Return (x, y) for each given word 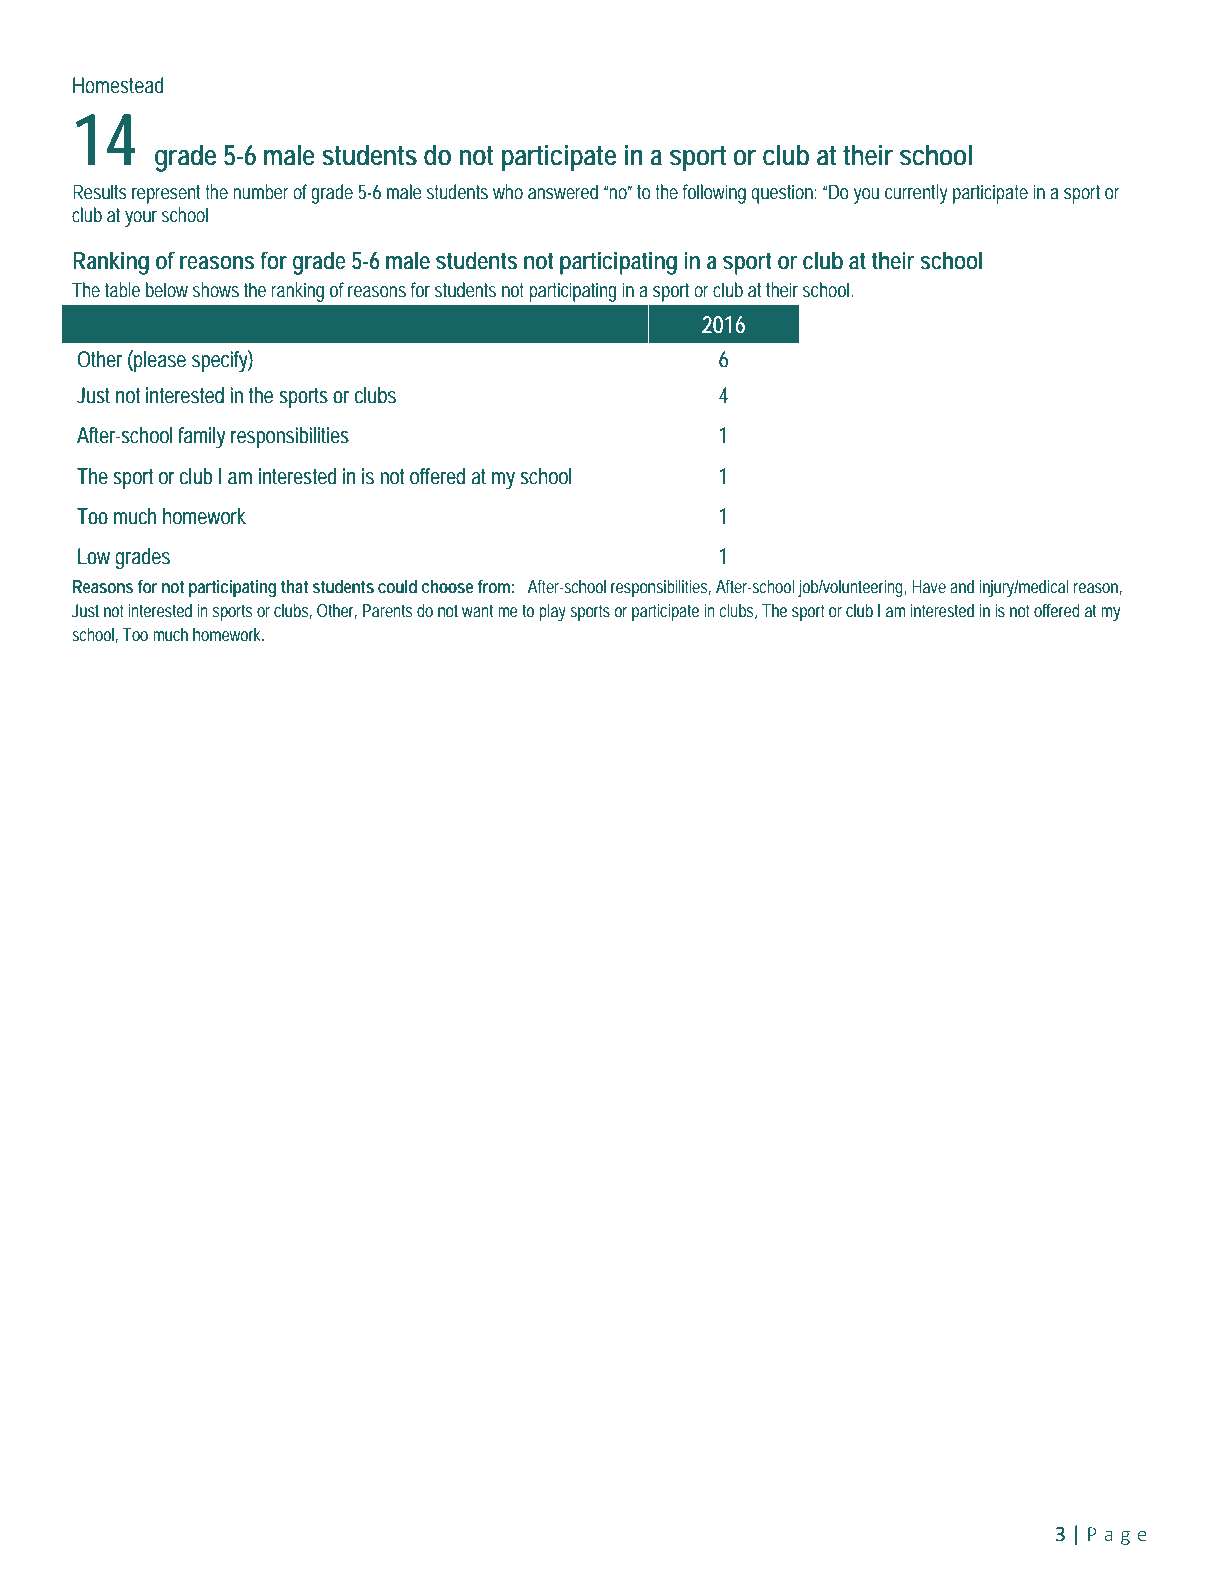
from (496, 586)
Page (1117, 1536)
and (962, 586)
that (294, 586)
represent (169, 194)
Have (929, 586)
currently (916, 194)
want (477, 610)
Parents (388, 610)
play (552, 612)
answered (563, 191)
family (201, 437)
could (397, 586)
